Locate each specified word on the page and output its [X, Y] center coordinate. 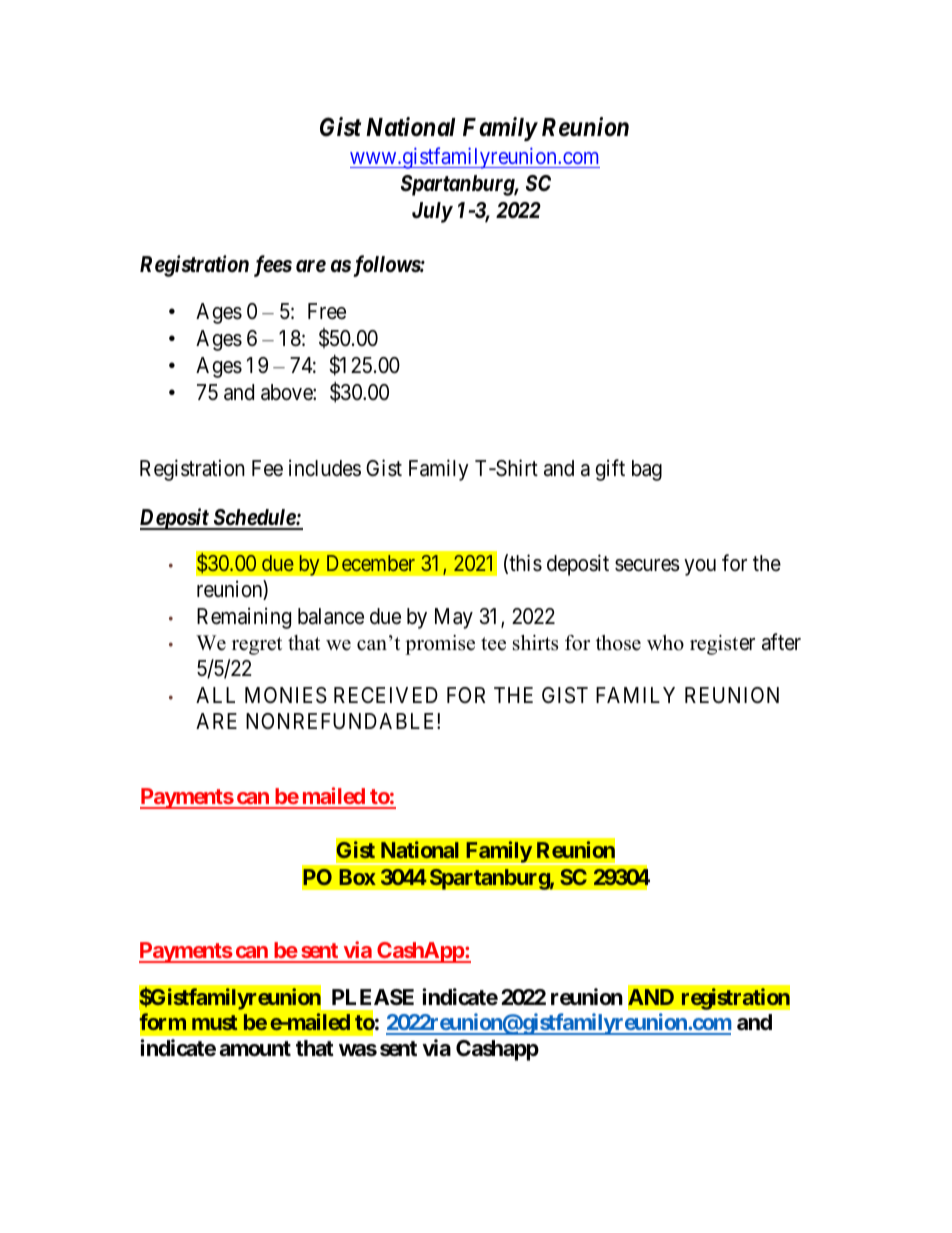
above [287, 392]
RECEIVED [386, 695]
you [700, 567]
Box [357, 877]
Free [327, 311]
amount [255, 1049]
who [665, 643]
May [454, 618]
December [371, 563]
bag [647, 470]
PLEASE [373, 997]
